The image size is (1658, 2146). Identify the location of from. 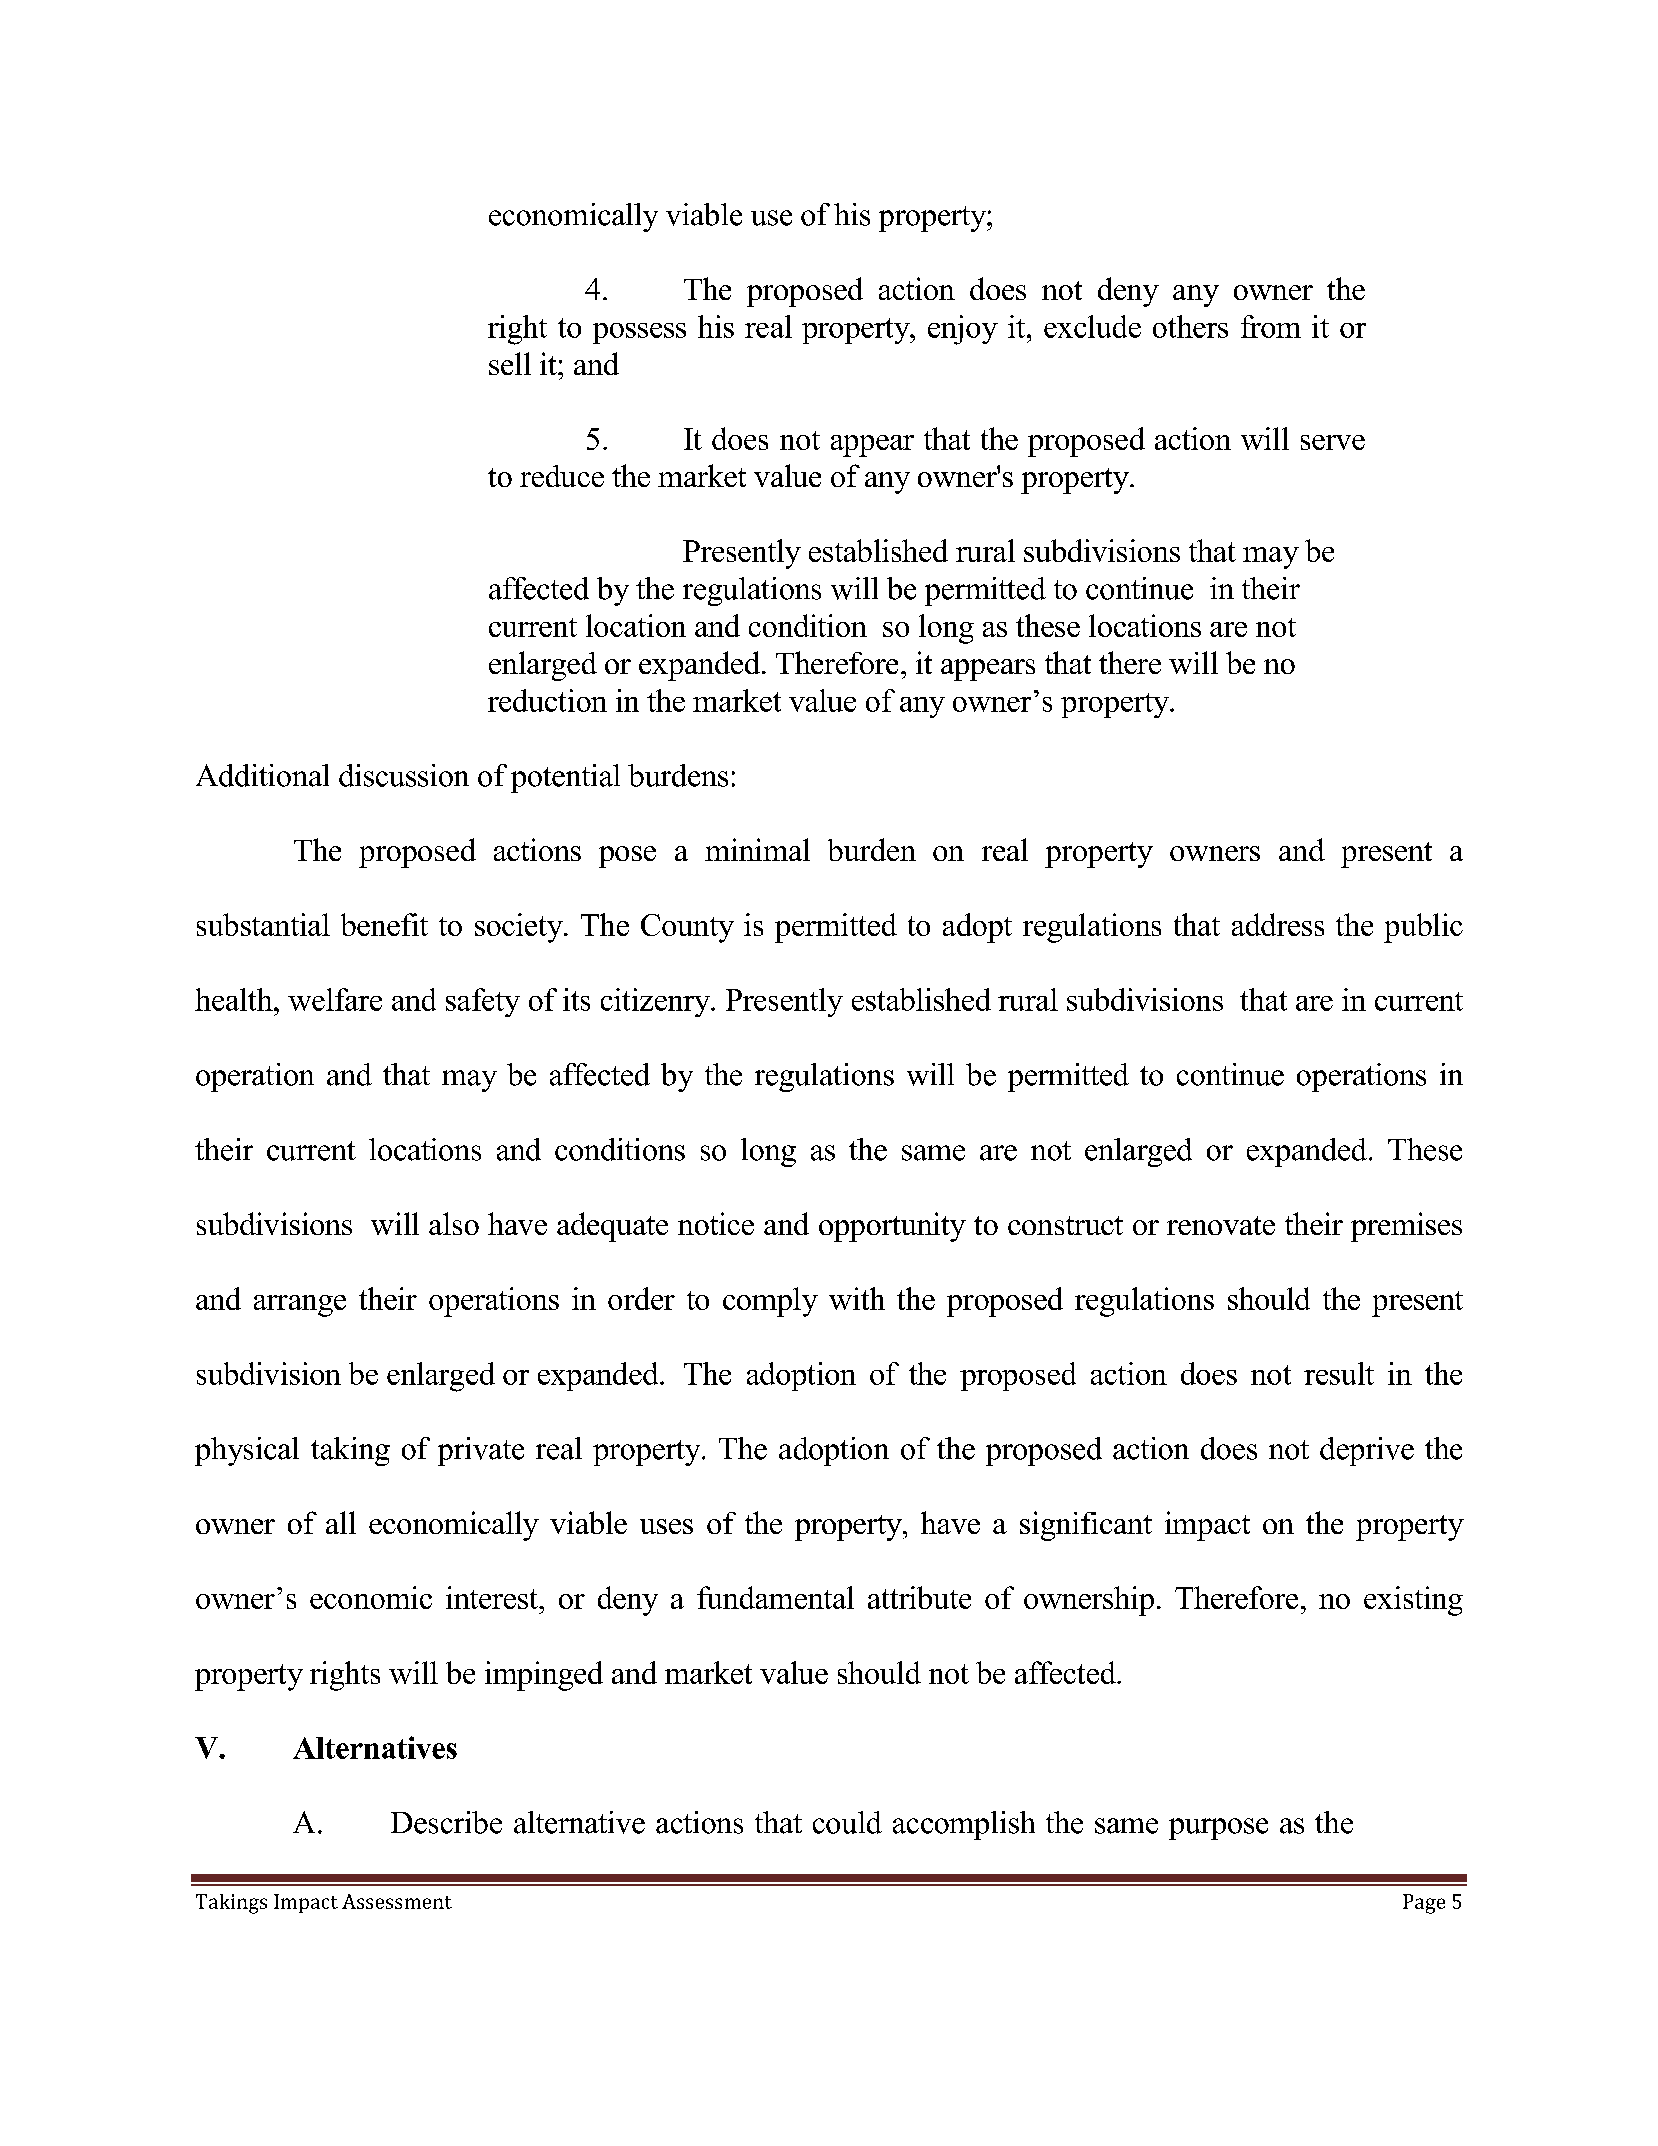
(1271, 326).
